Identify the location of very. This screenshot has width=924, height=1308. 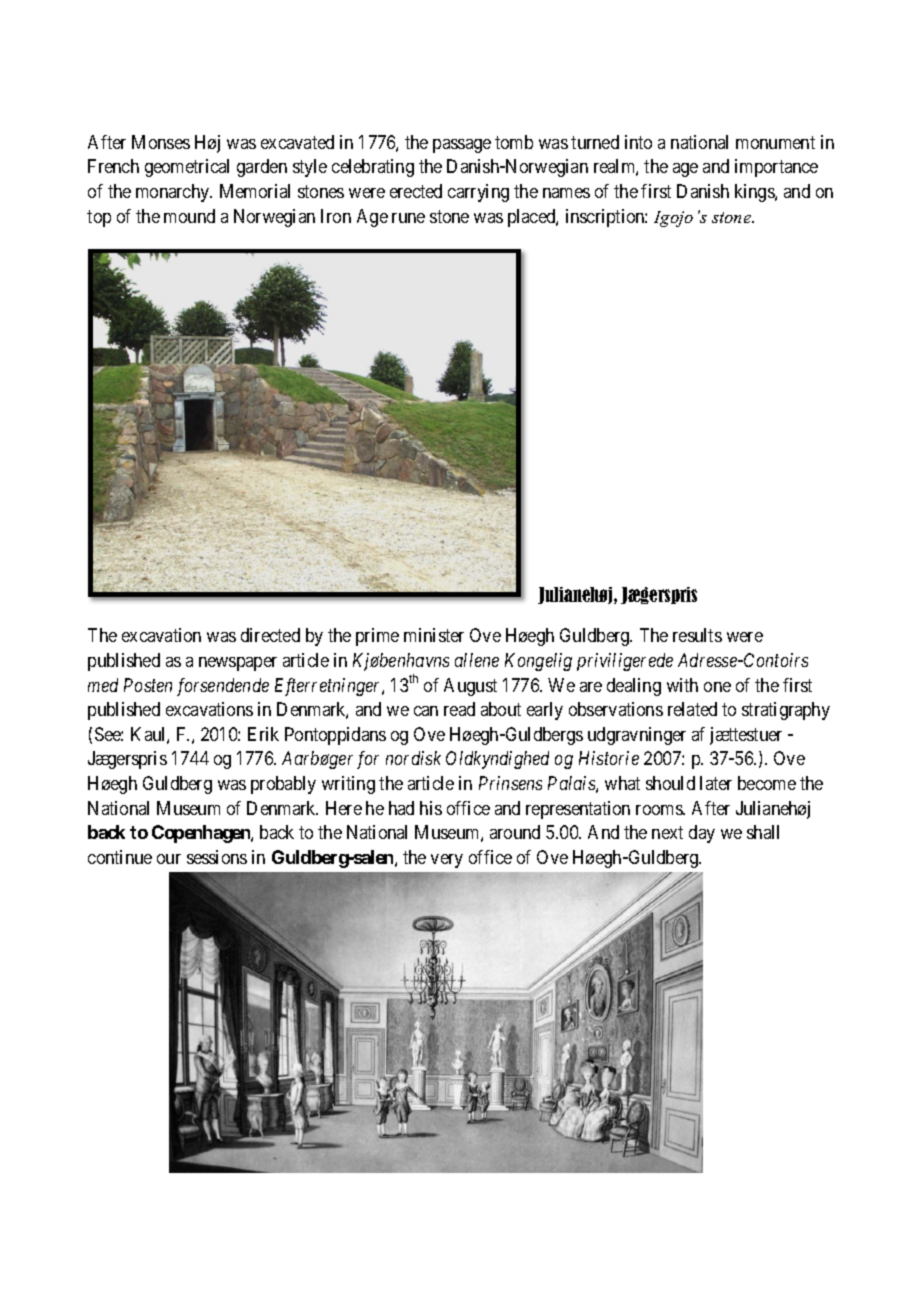
(447, 861).
